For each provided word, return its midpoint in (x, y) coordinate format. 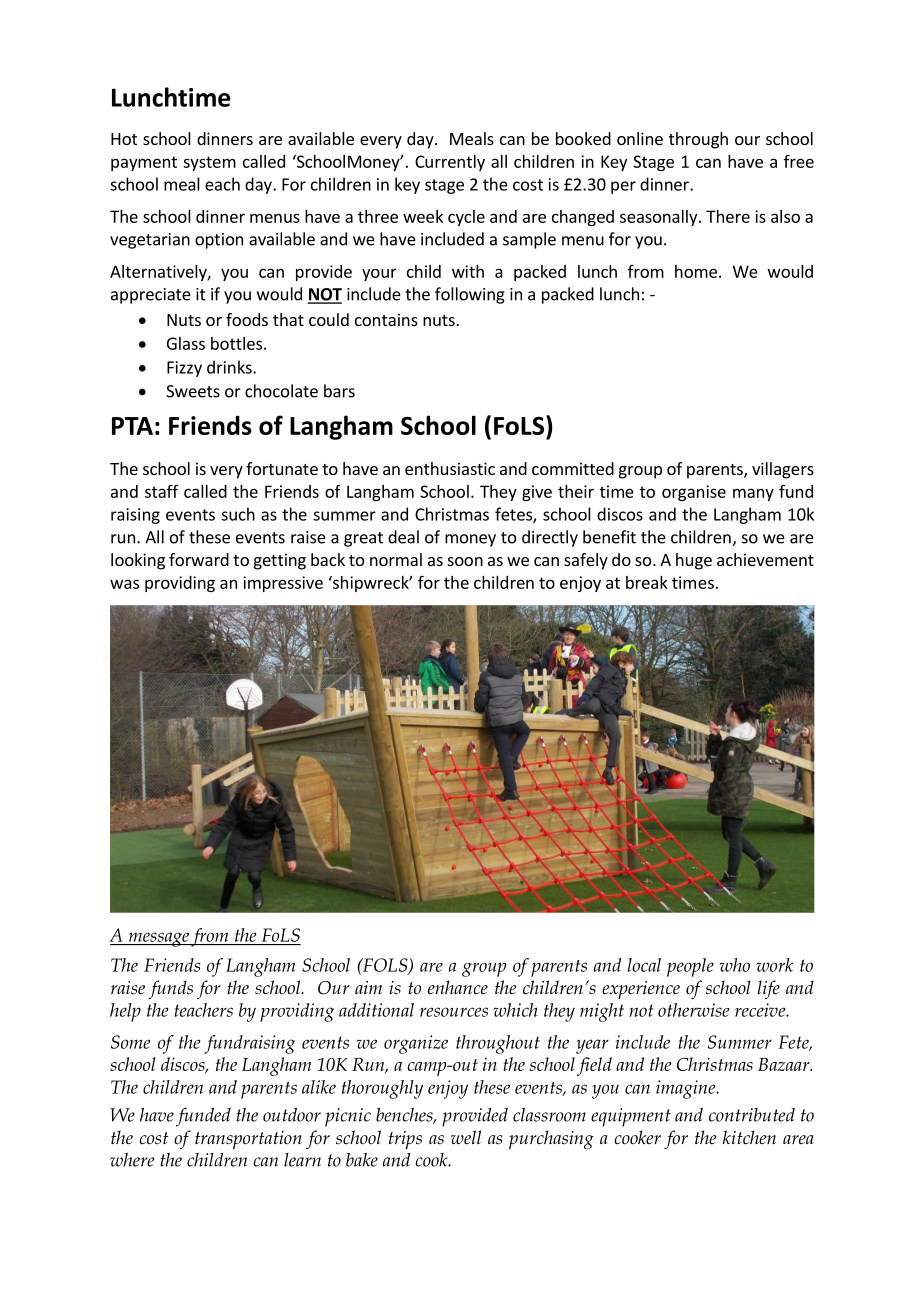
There (728, 216)
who (735, 965)
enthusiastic (450, 468)
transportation (248, 1140)
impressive (283, 584)
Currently (450, 163)
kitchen (749, 1137)
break (647, 582)
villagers (783, 470)
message (158, 939)
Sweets (193, 391)
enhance (458, 987)
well (466, 1137)
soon (465, 561)
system (209, 163)
